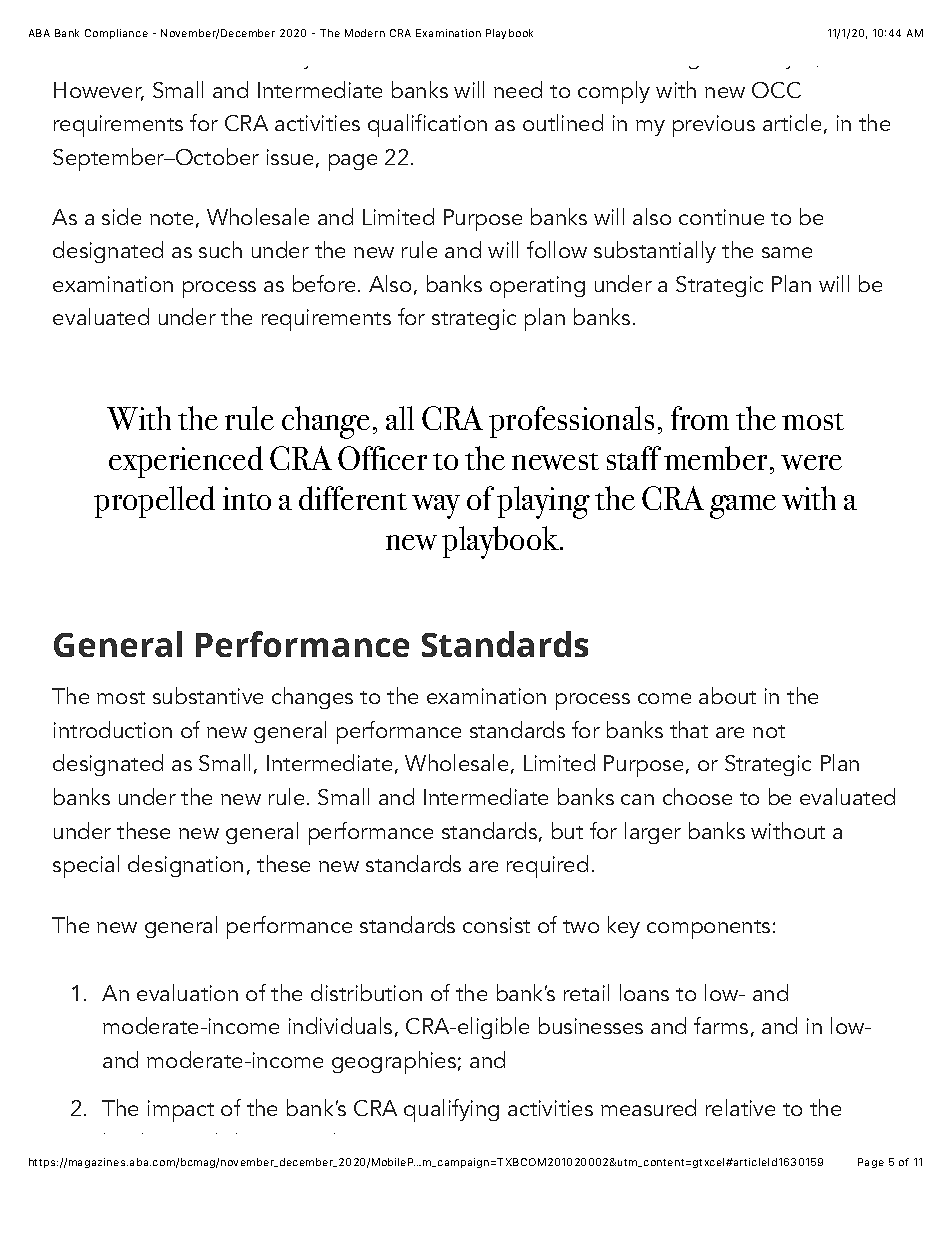 The image size is (952, 1233). Describe the element at coordinates (451, 1110) in the image. I see `qualifying` at that location.
